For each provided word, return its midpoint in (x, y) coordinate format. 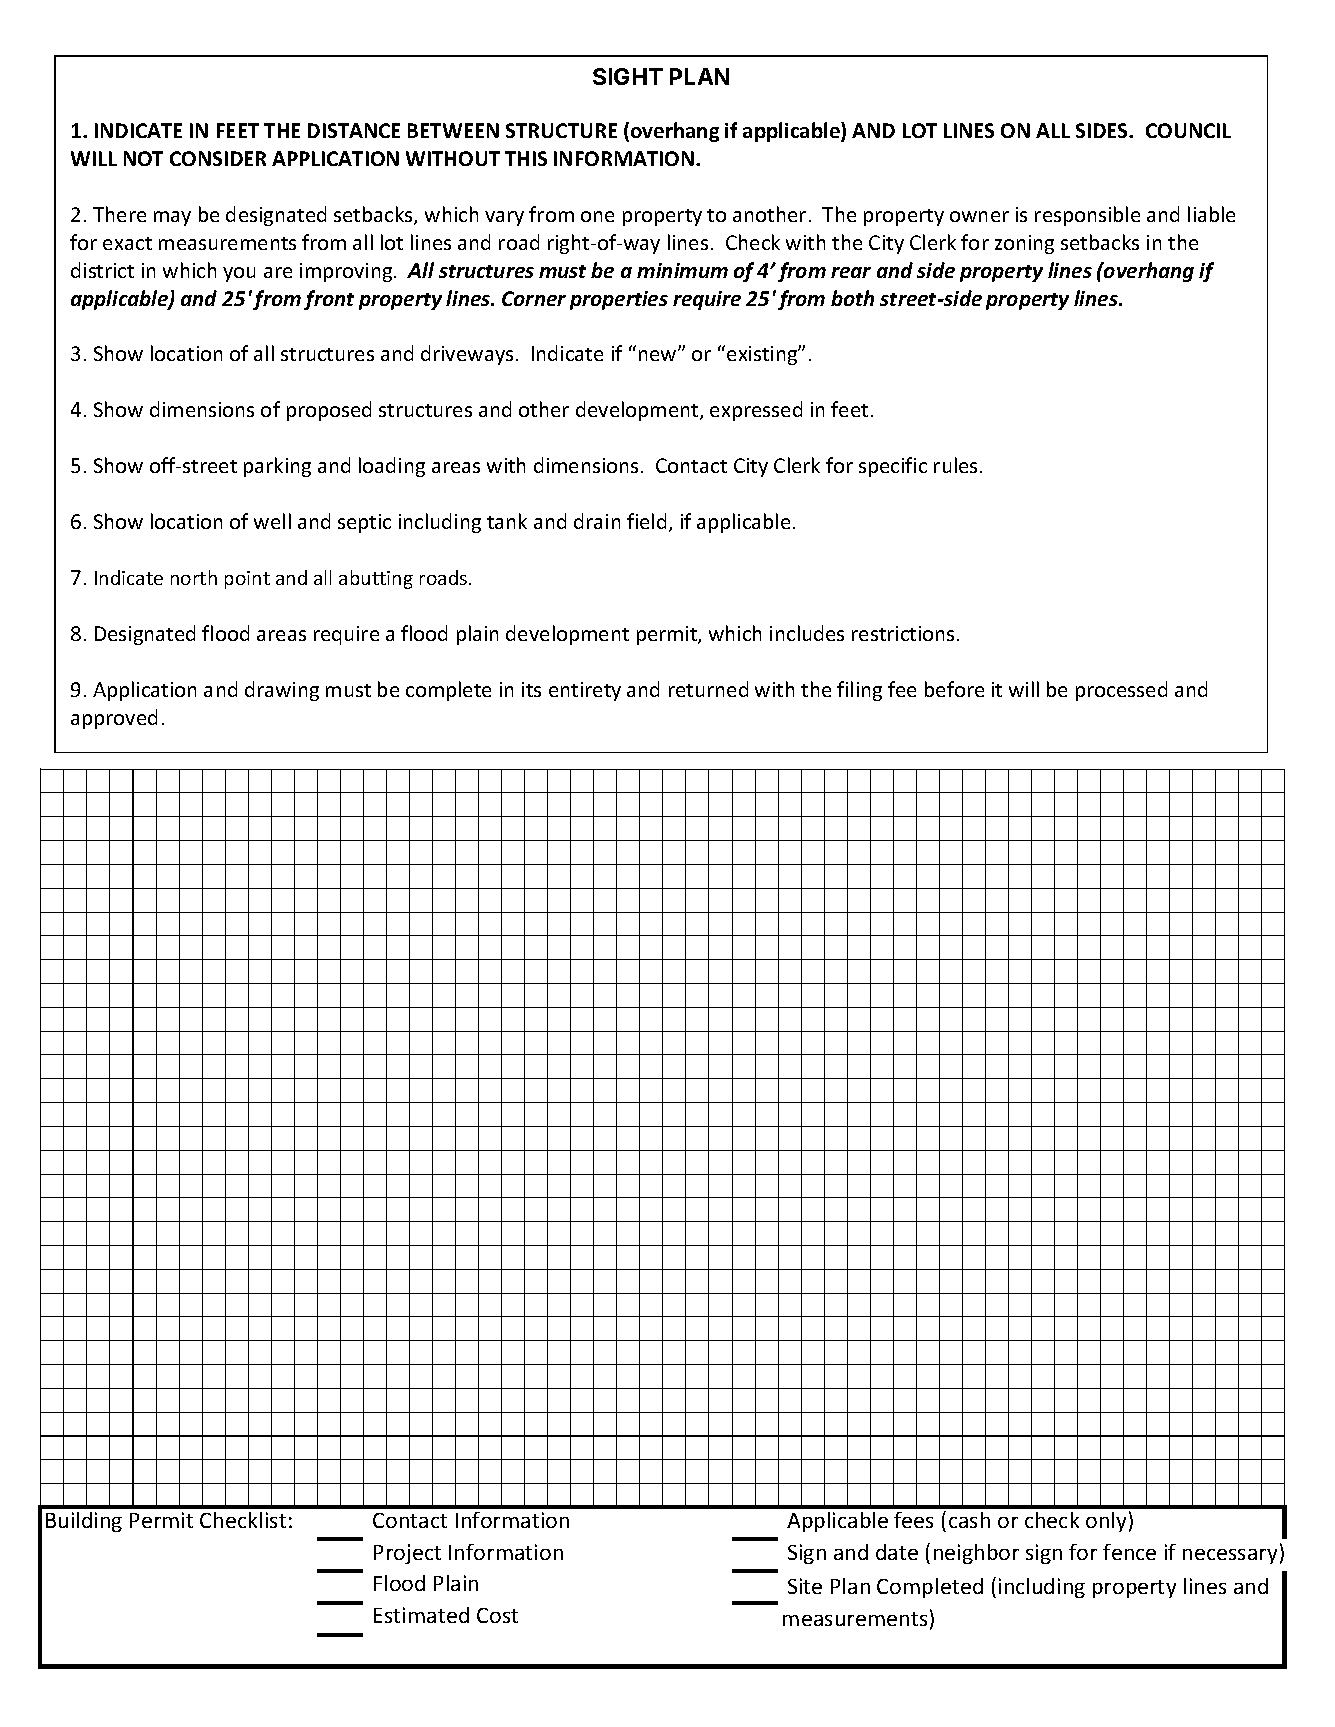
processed (1121, 691)
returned (708, 689)
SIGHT (628, 76)
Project (407, 1554)
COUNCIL (1188, 130)
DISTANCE (354, 130)
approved (114, 719)
